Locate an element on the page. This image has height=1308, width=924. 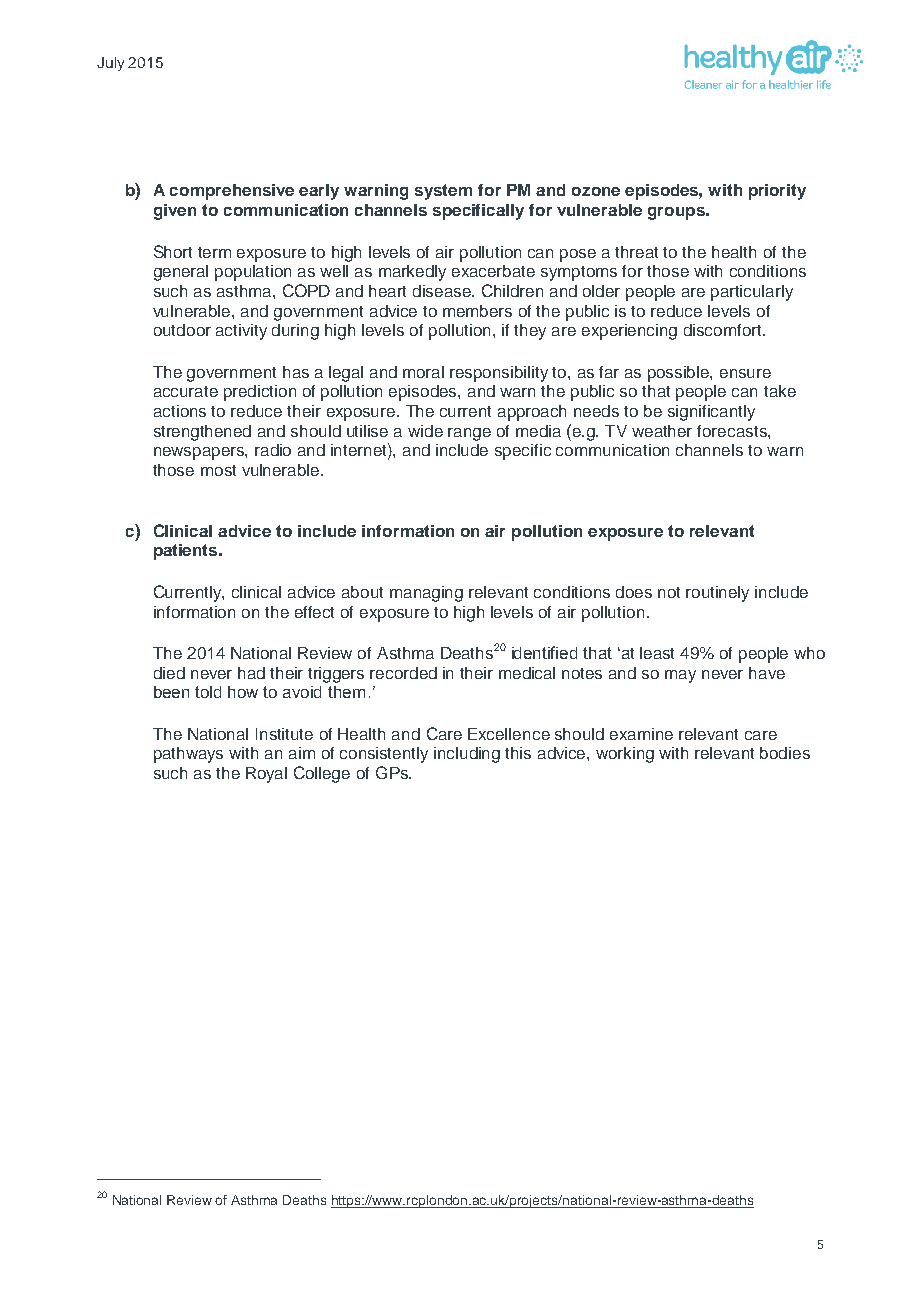
range is located at coordinates (469, 434).
